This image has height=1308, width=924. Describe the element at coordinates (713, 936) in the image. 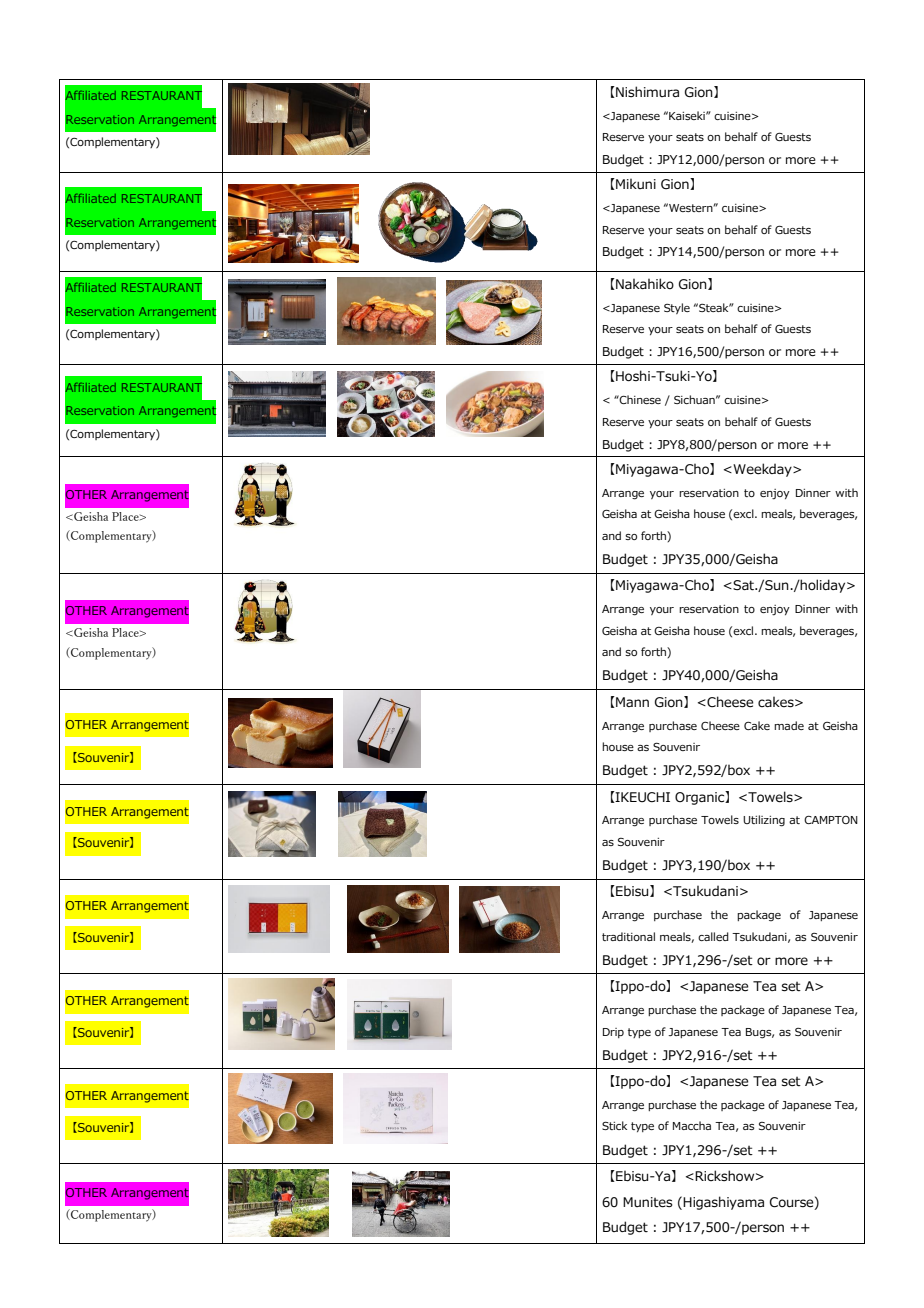

I see `called` at that location.
